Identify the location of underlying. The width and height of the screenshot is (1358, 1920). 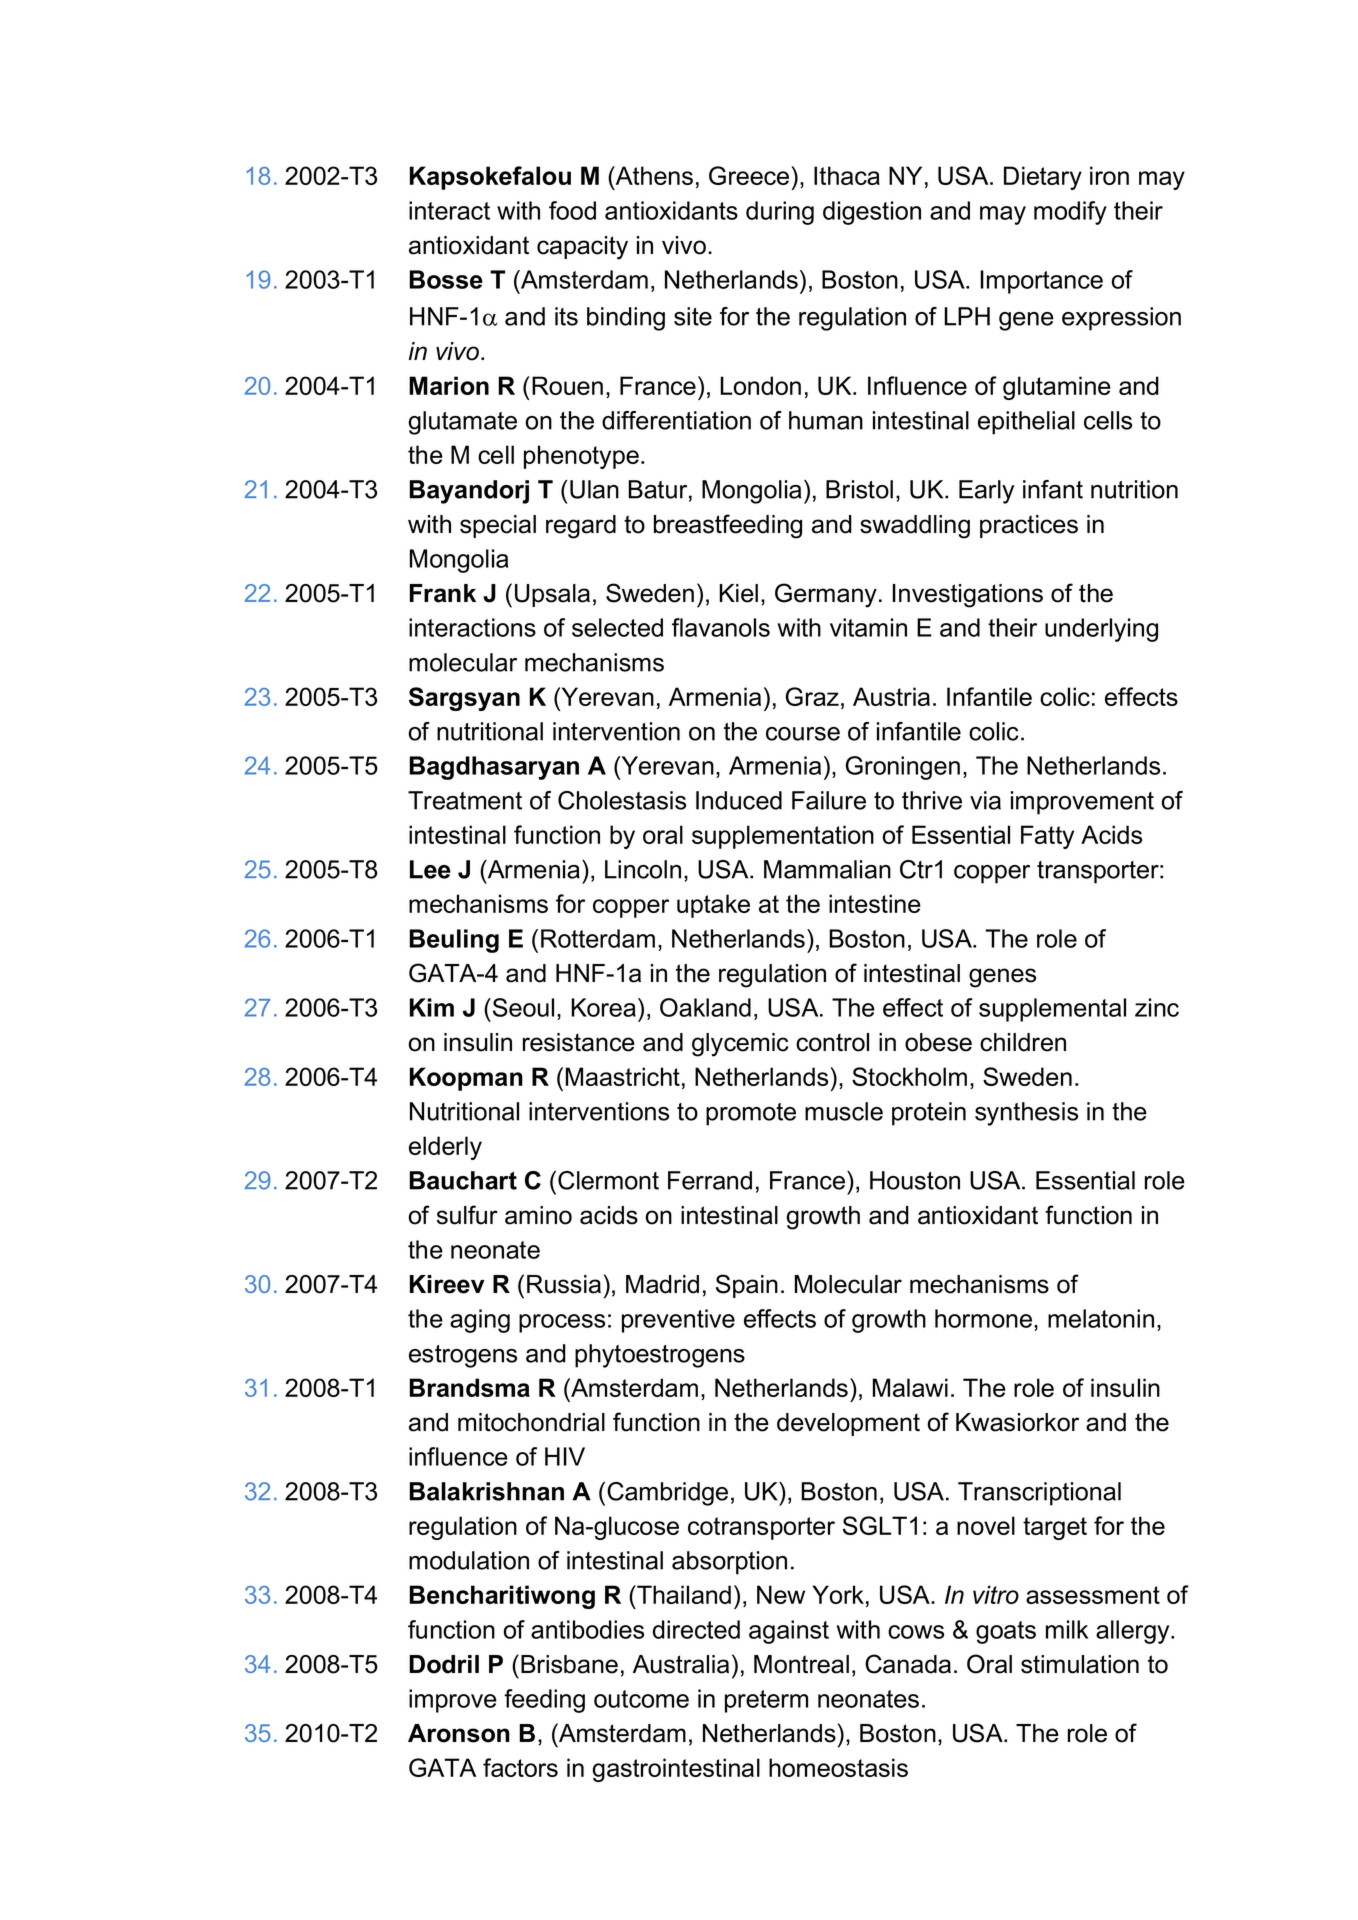
(1101, 630).
